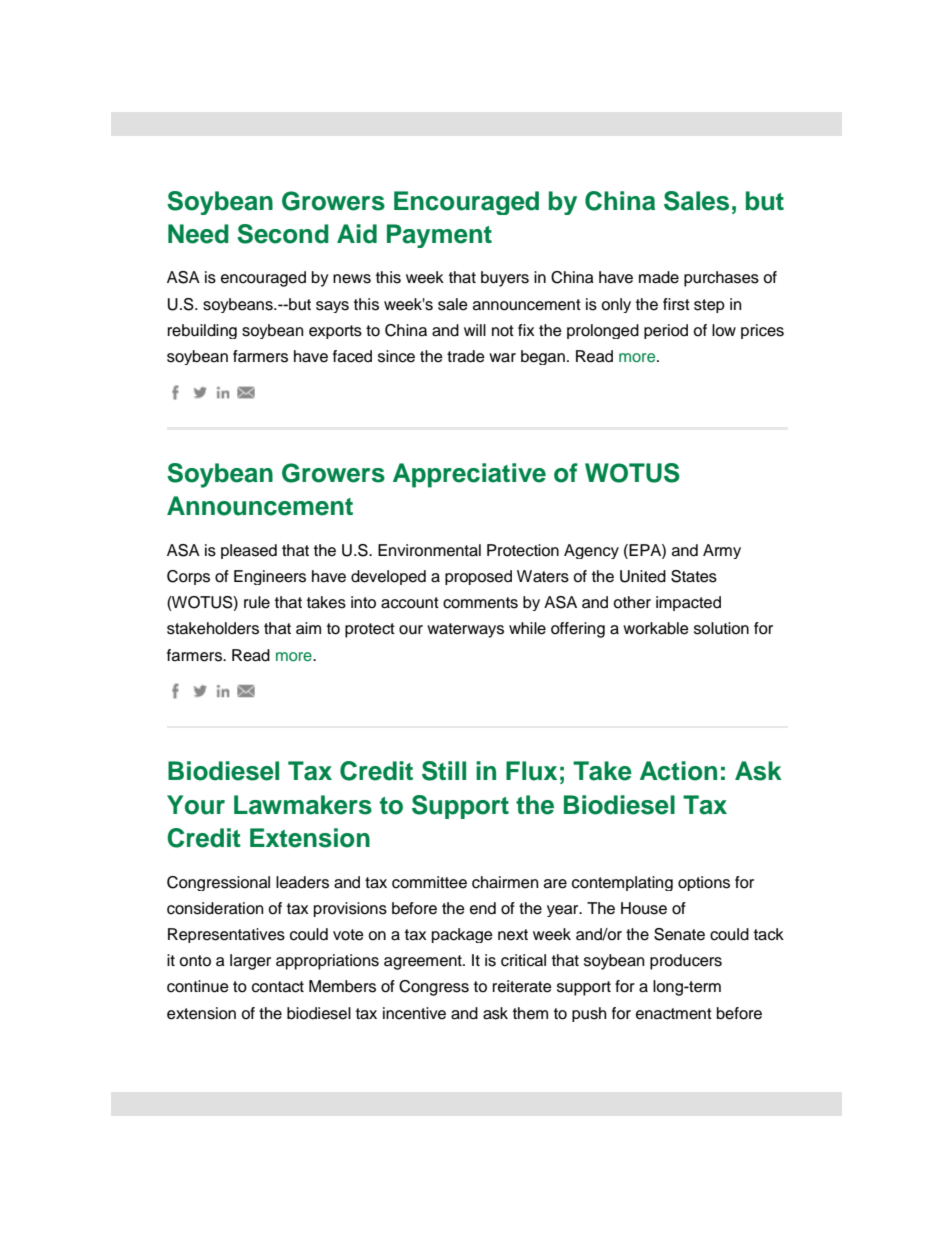 This screenshot has height=1233, width=952. Describe the element at coordinates (465, 630) in the screenshot. I see `waterways` at that location.
